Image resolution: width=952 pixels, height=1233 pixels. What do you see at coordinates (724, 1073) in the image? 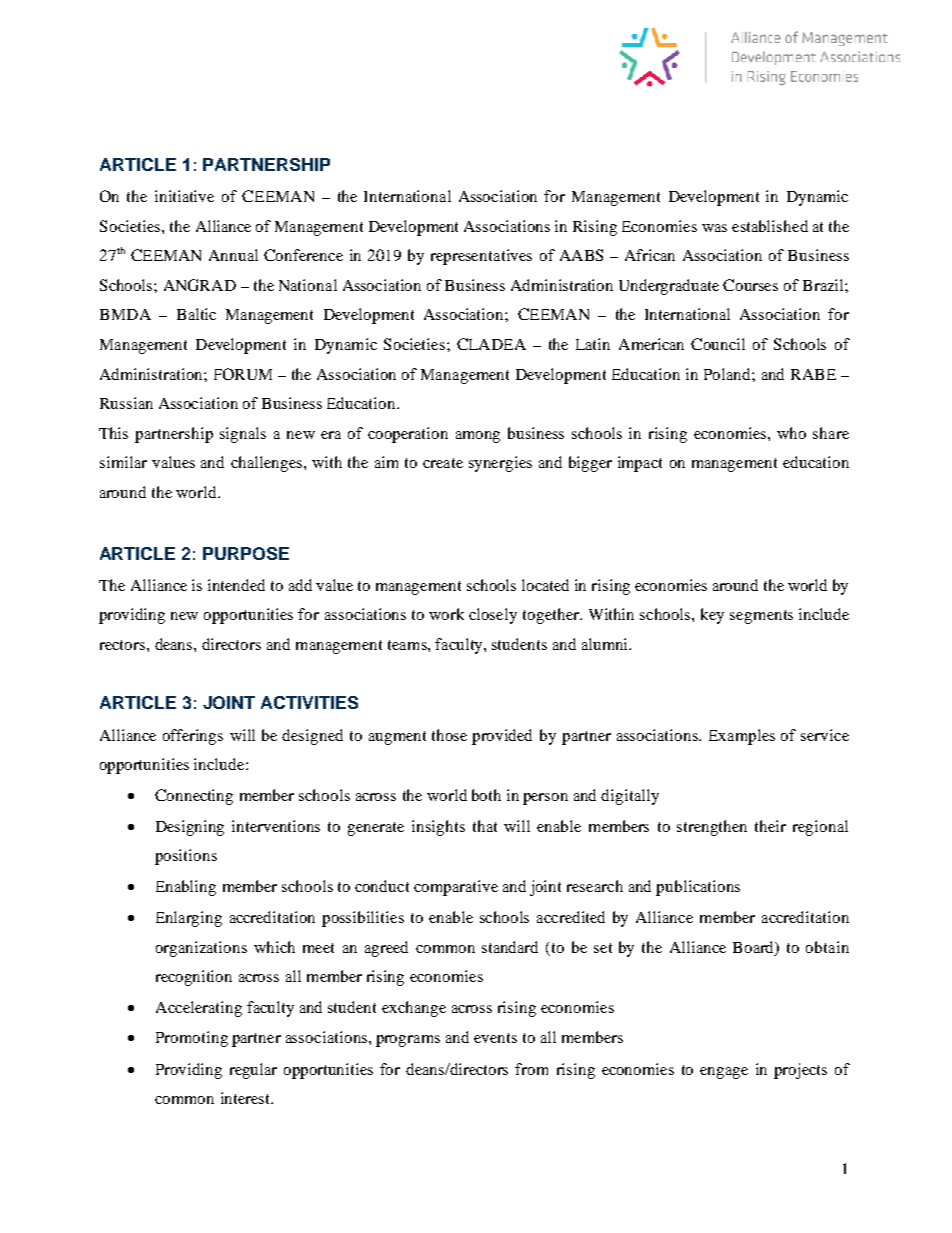
I see `engage` at bounding box center [724, 1073].
